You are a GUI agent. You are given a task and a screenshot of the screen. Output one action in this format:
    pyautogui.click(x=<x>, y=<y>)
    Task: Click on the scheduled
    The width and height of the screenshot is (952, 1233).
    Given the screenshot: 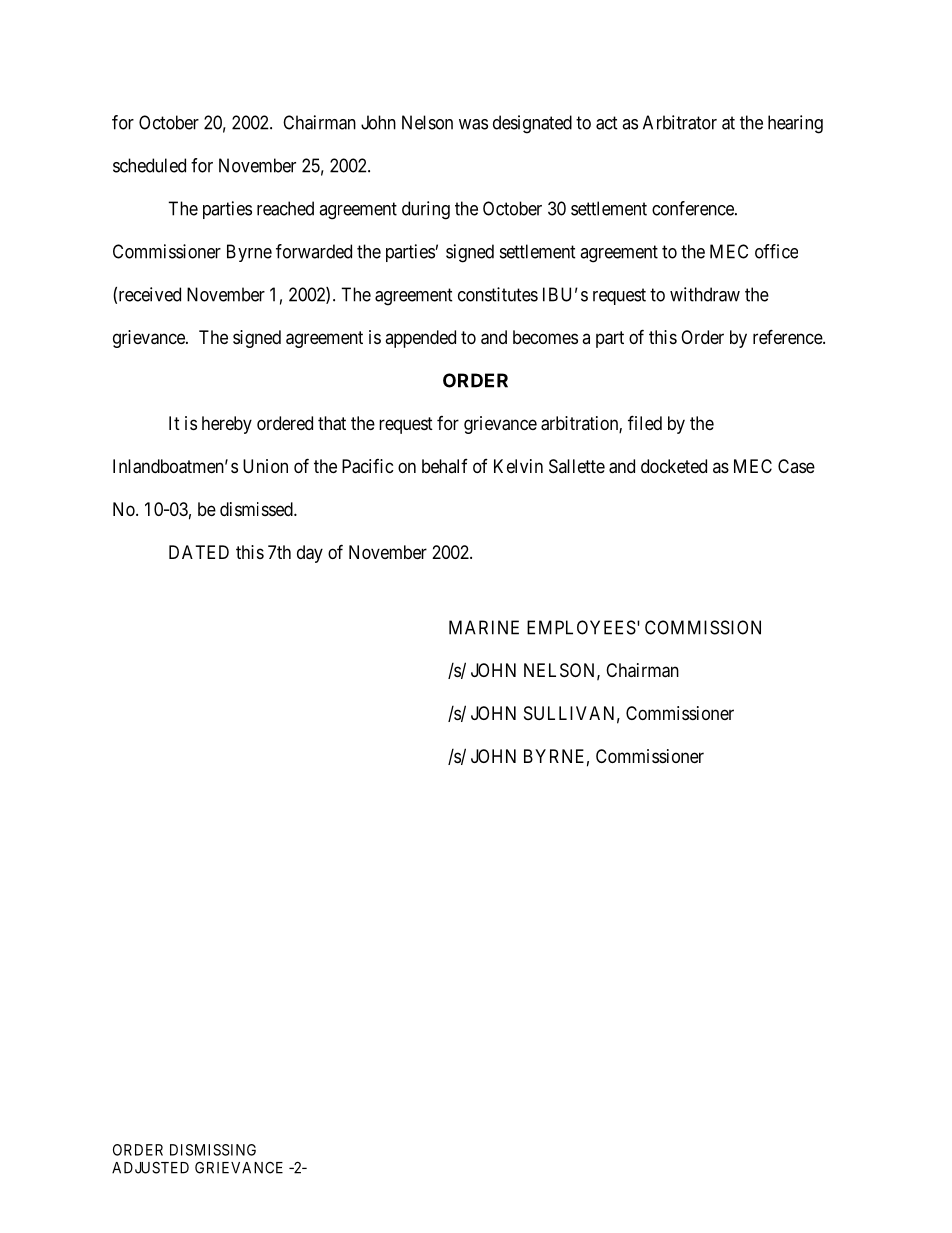 What is the action you would take?
    pyautogui.click(x=149, y=165)
